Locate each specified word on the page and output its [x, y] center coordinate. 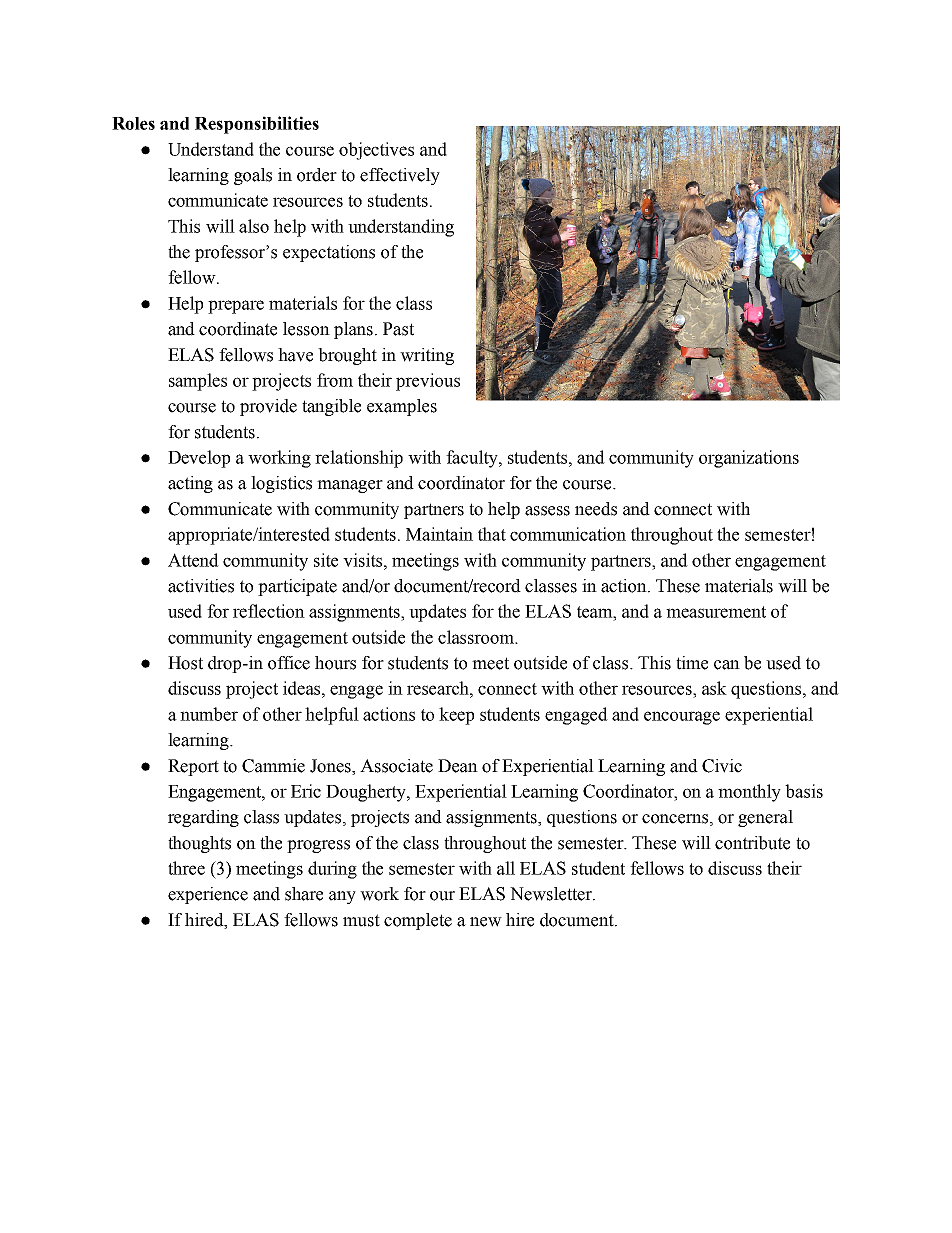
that [492, 534]
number [209, 714]
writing [427, 356]
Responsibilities [257, 125]
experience [208, 895]
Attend [193, 560]
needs [596, 509]
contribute [752, 843]
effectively [400, 176]
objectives [376, 151]
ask [714, 688]
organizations [749, 459]
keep [456, 716]
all [506, 868]
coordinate [238, 329]
